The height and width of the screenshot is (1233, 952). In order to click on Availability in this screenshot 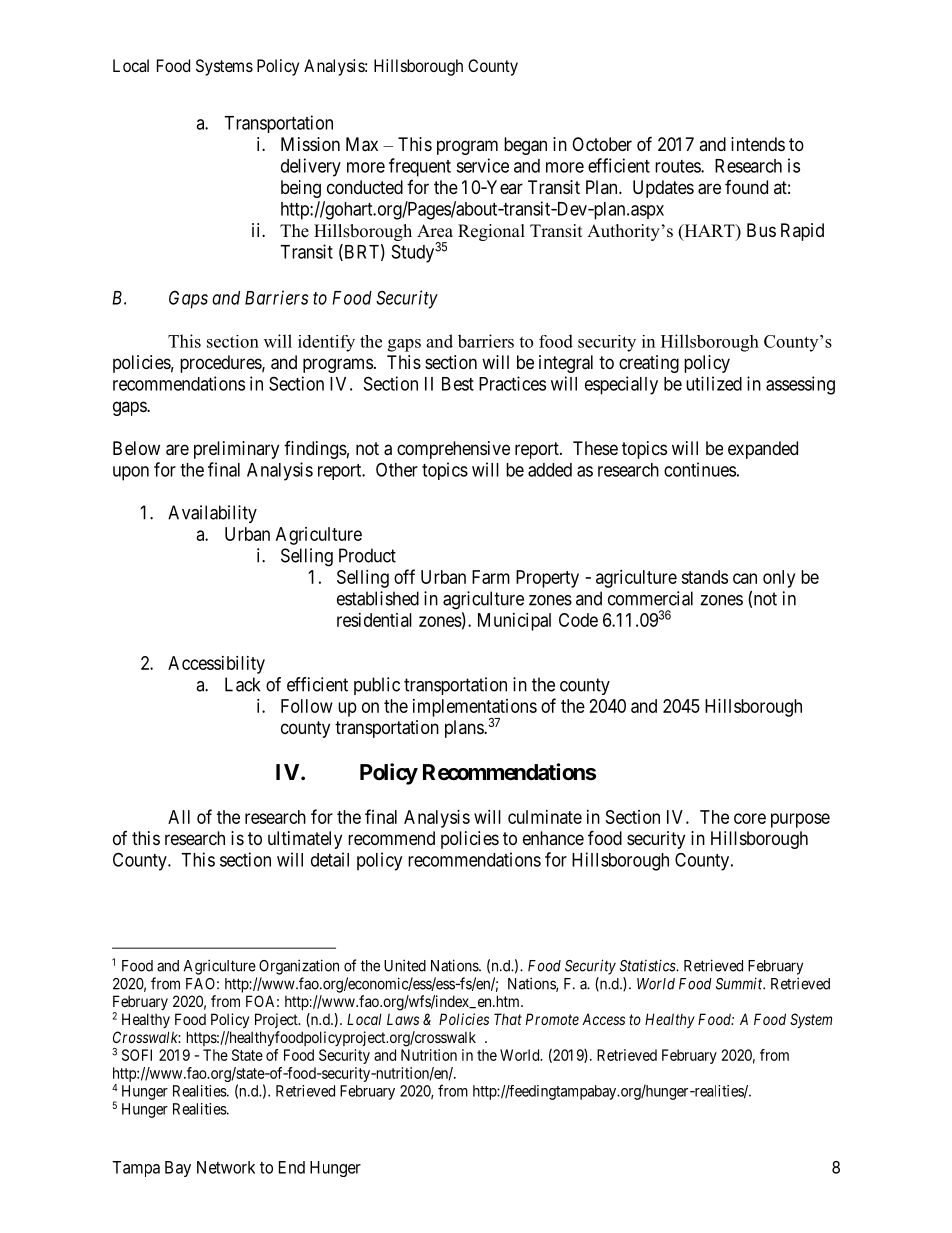, I will do `click(212, 514)`.
